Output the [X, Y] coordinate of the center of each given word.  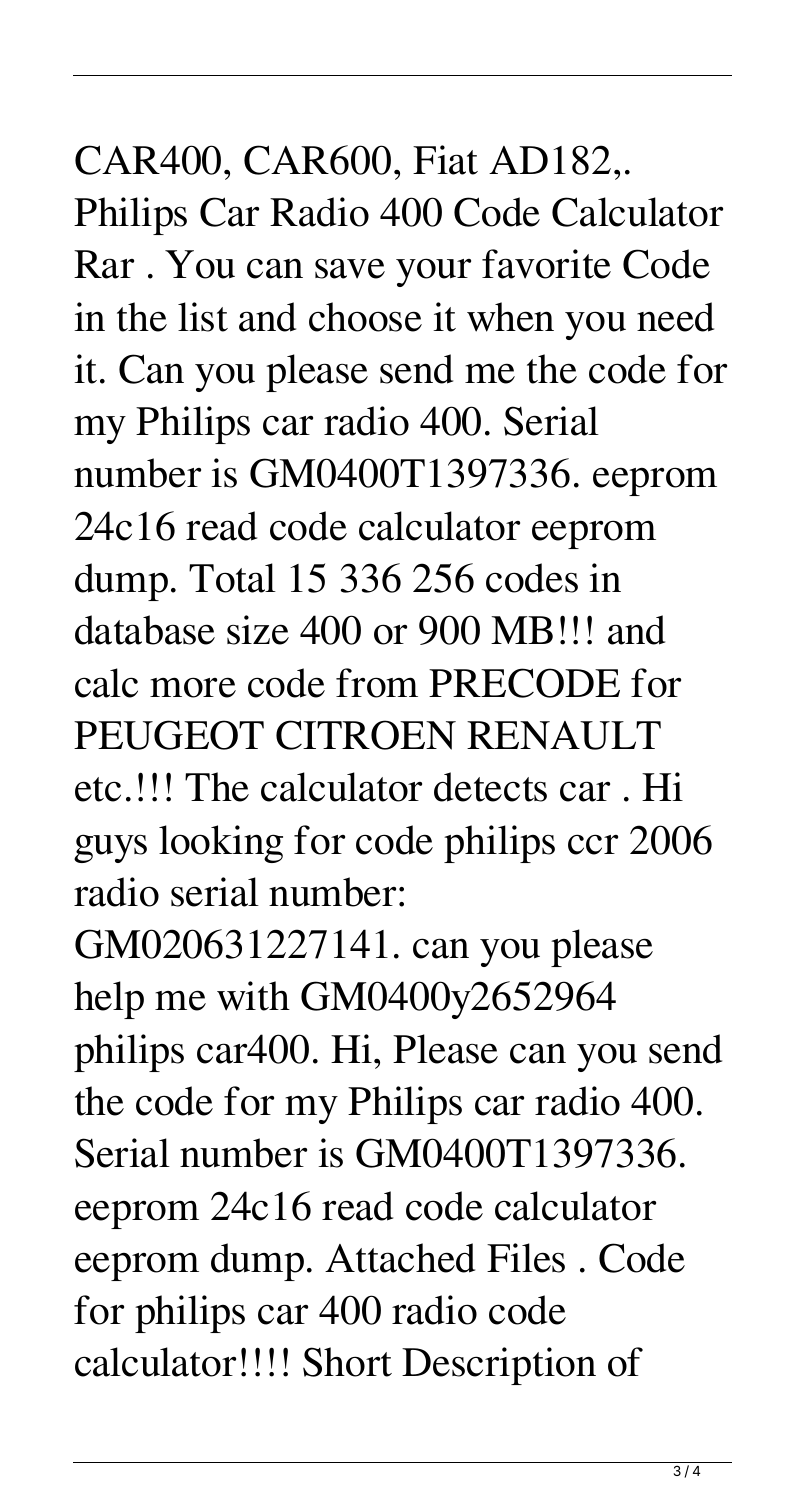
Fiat [445, 160]
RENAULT [564, 735]
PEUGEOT [169, 735]
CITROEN [366, 735]
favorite [546, 264]
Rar [104, 264]
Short [347, 1362]
